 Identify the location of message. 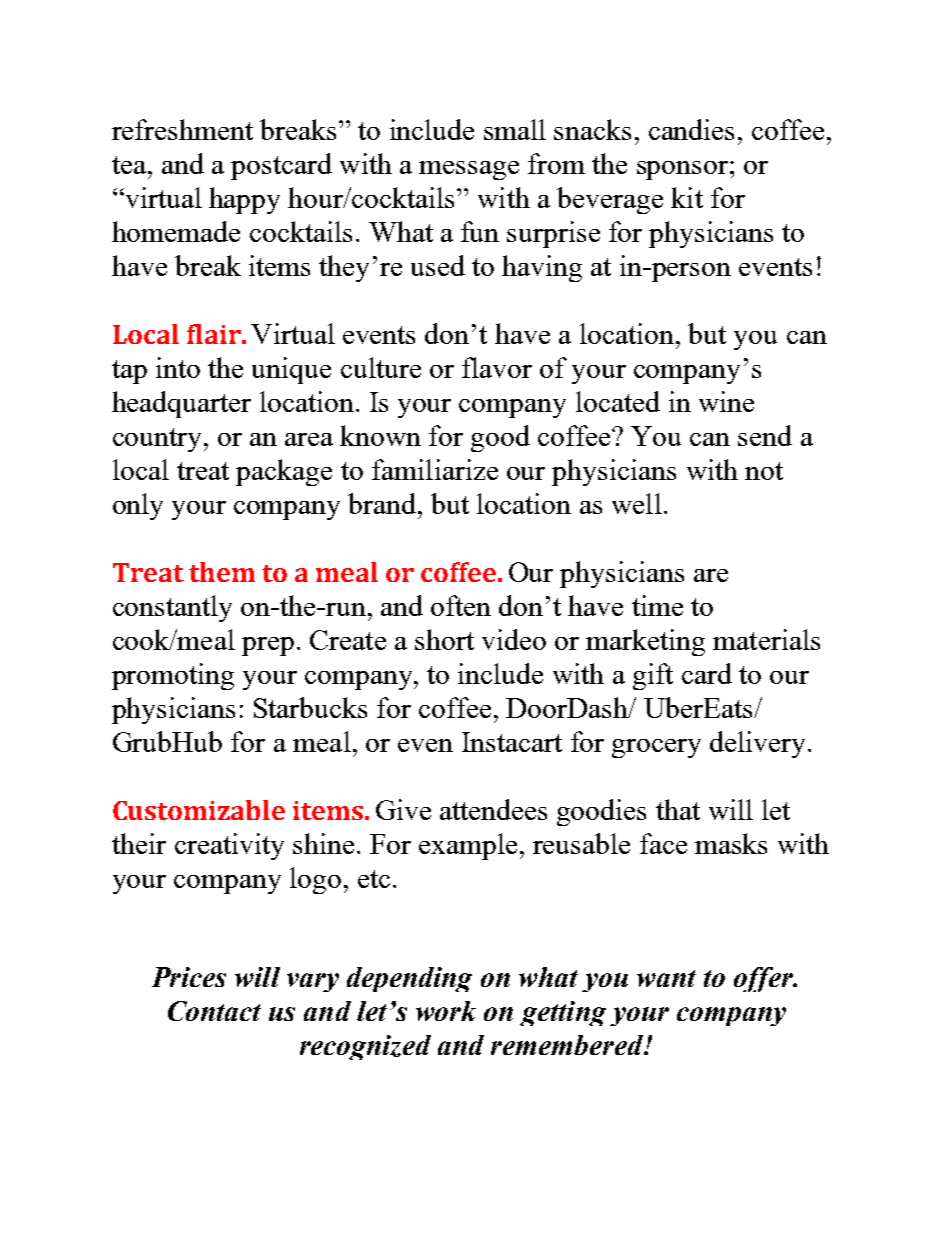
(469, 170).
